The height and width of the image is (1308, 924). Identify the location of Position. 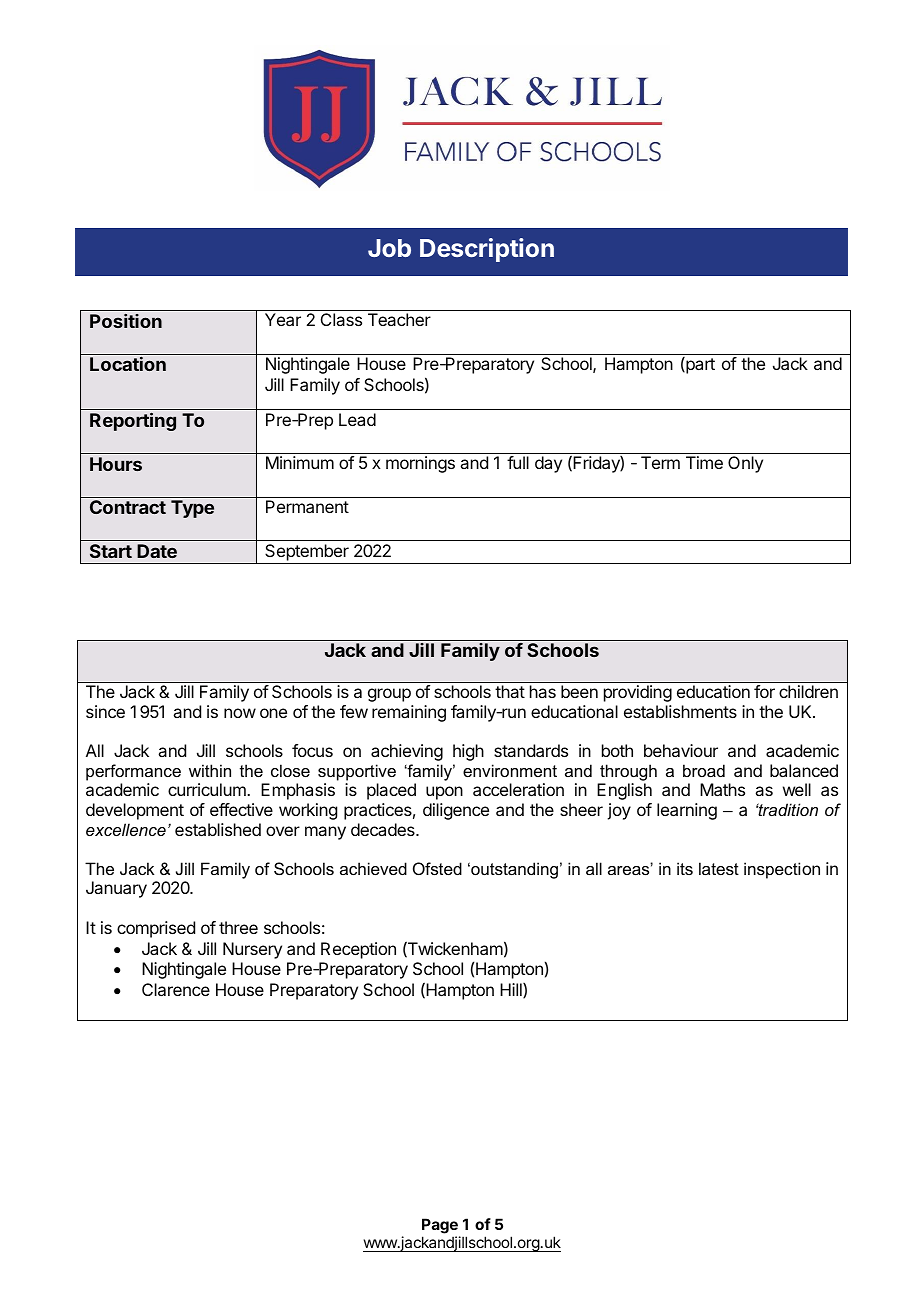
(126, 321).
